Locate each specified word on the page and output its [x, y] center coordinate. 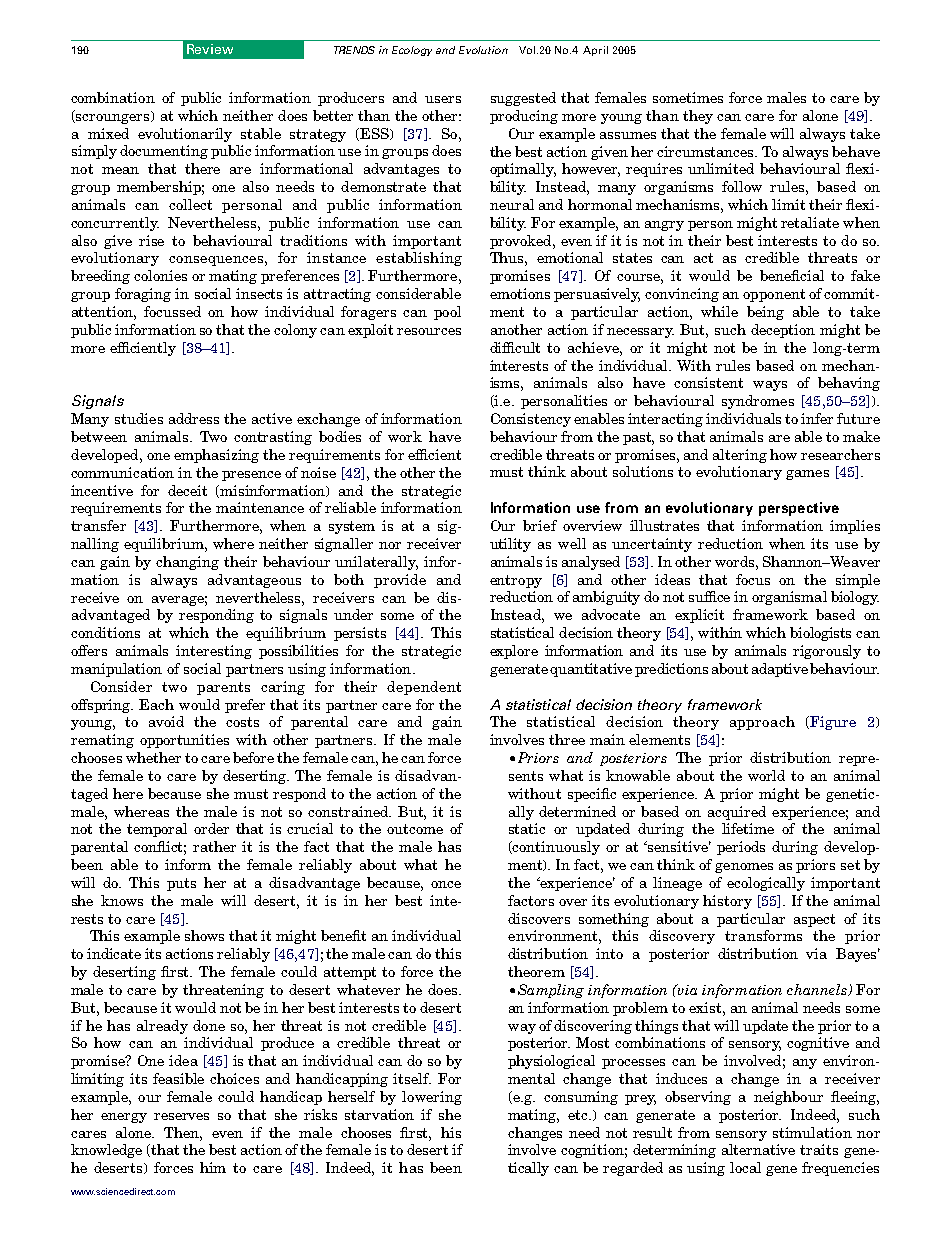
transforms [763, 935]
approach [762, 723]
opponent [774, 295]
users [443, 99]
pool [447, 313]
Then [182, 1132]
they [698, 117]
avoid [166, 721]
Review [210, 49]
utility [510, 545]
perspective [799, 509]
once [446, 884]
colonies [160, 275]
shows [204, 935]
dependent [424, 688]
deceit [187, 490]
